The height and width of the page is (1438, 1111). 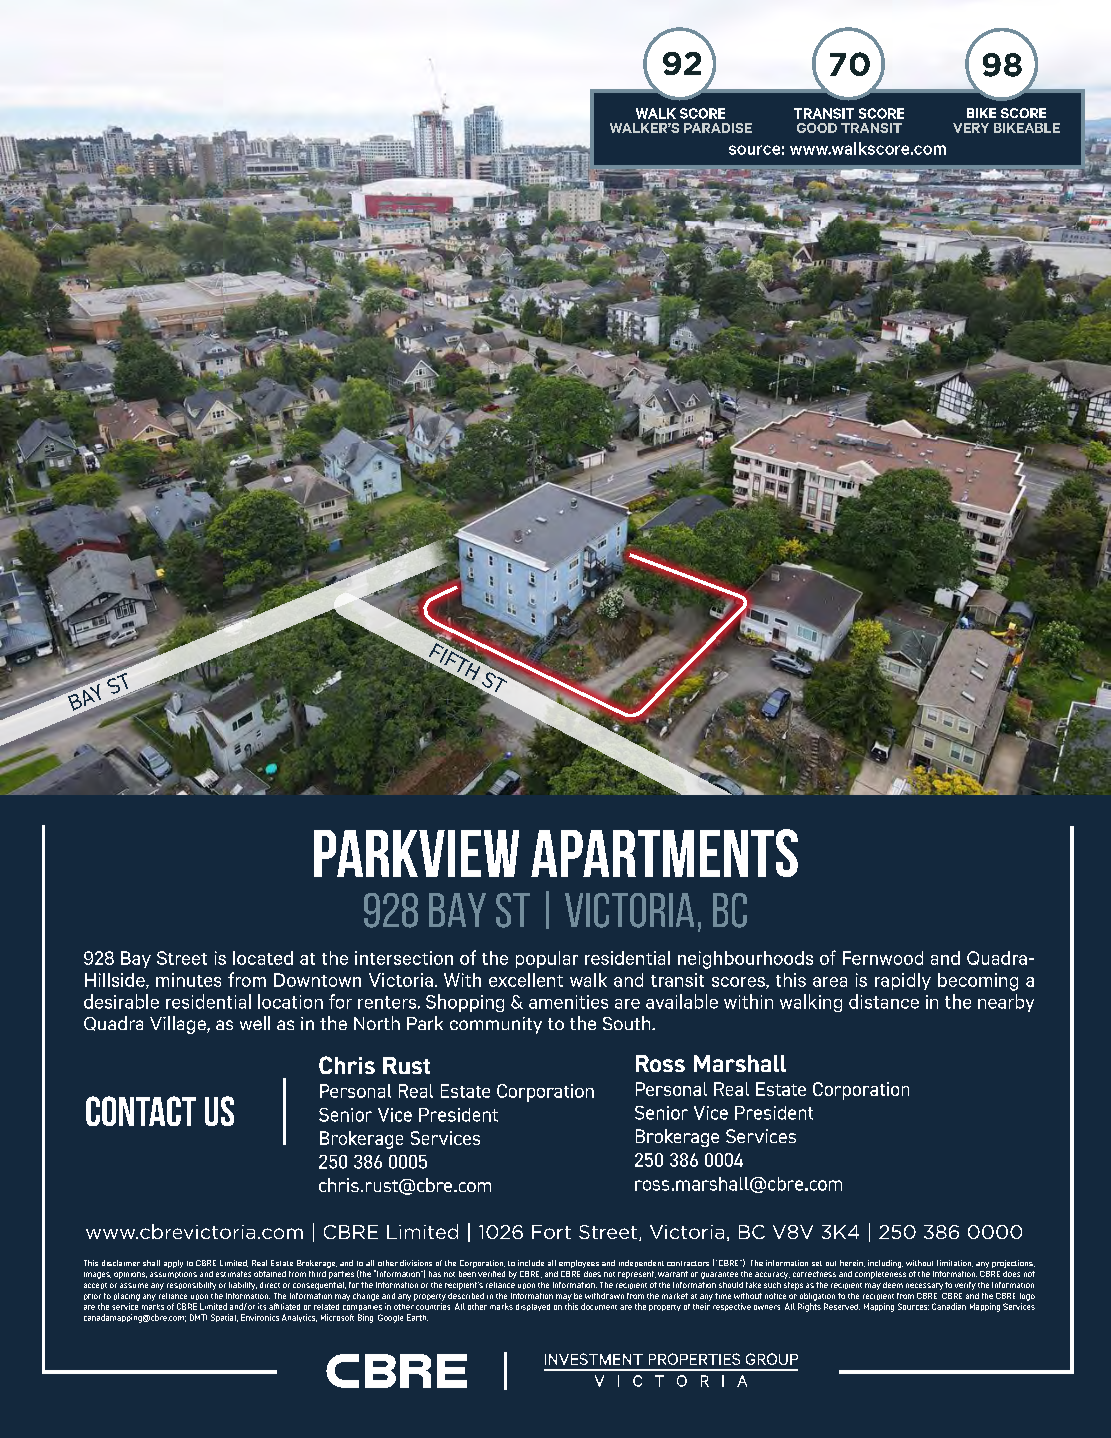 I want to click on responsibility, so click(x=191, y=1286).
